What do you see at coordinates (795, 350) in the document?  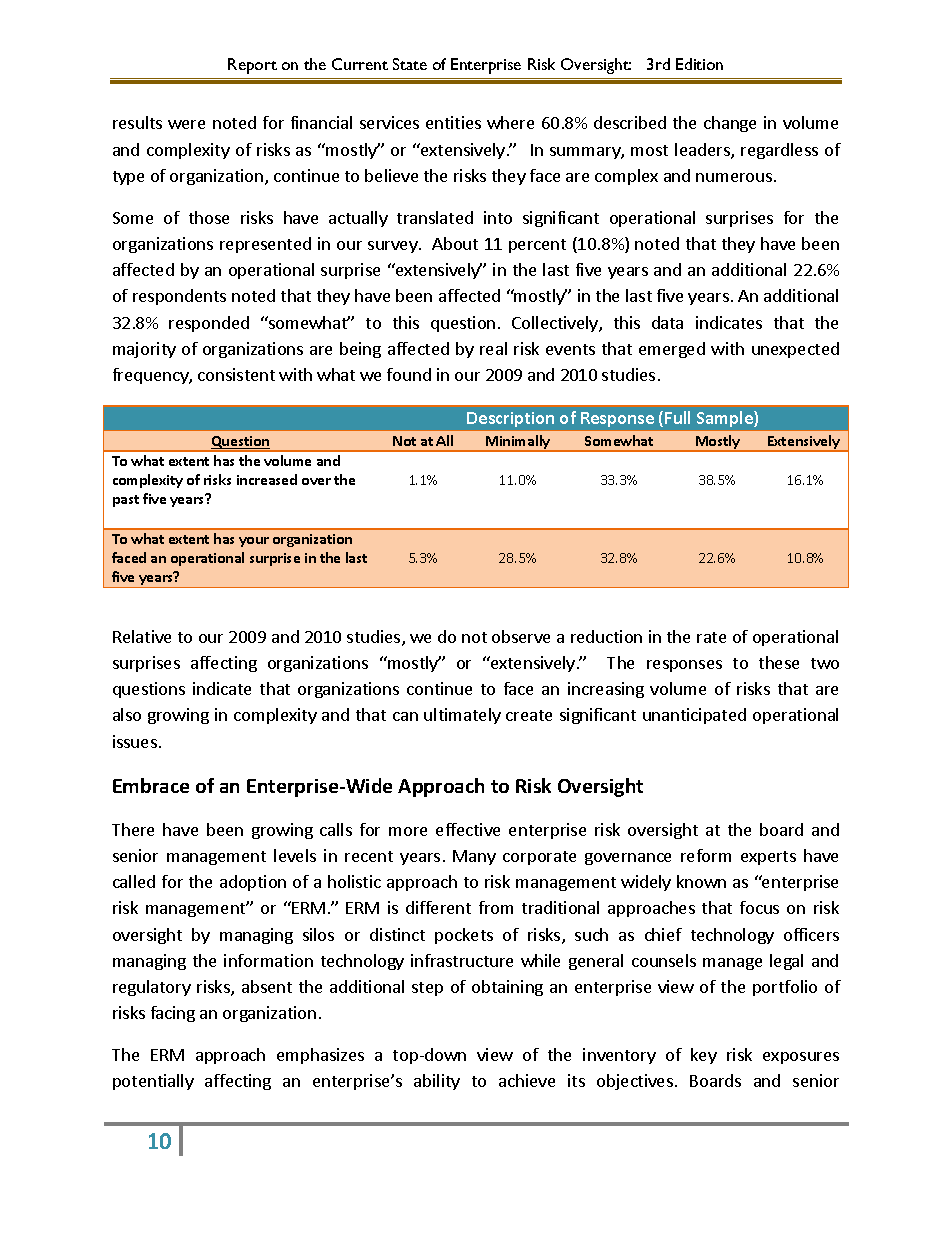 I see `unexpected` at bounding box center [795, 350].
